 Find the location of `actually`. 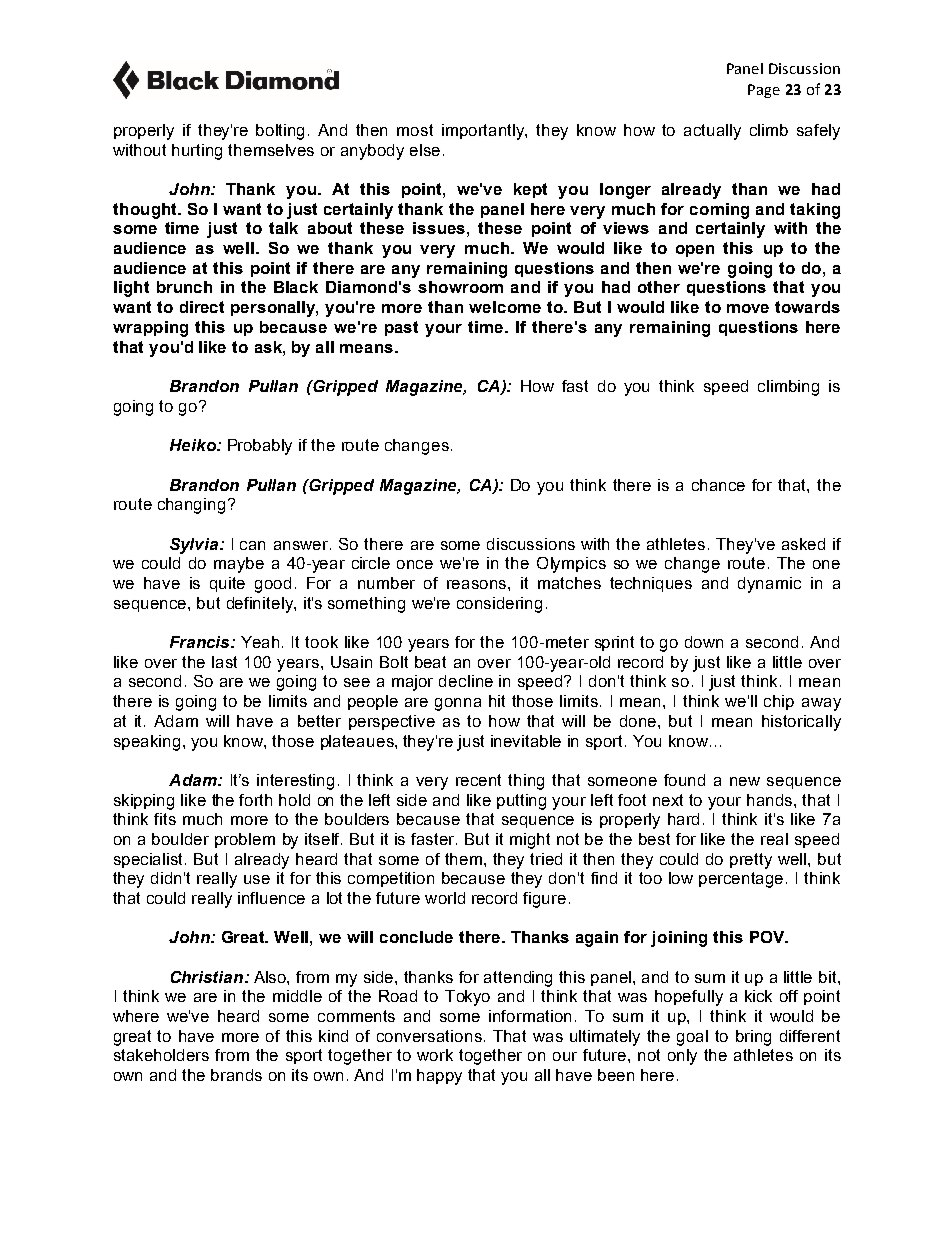

actually is located at coordinates (712, 132).
